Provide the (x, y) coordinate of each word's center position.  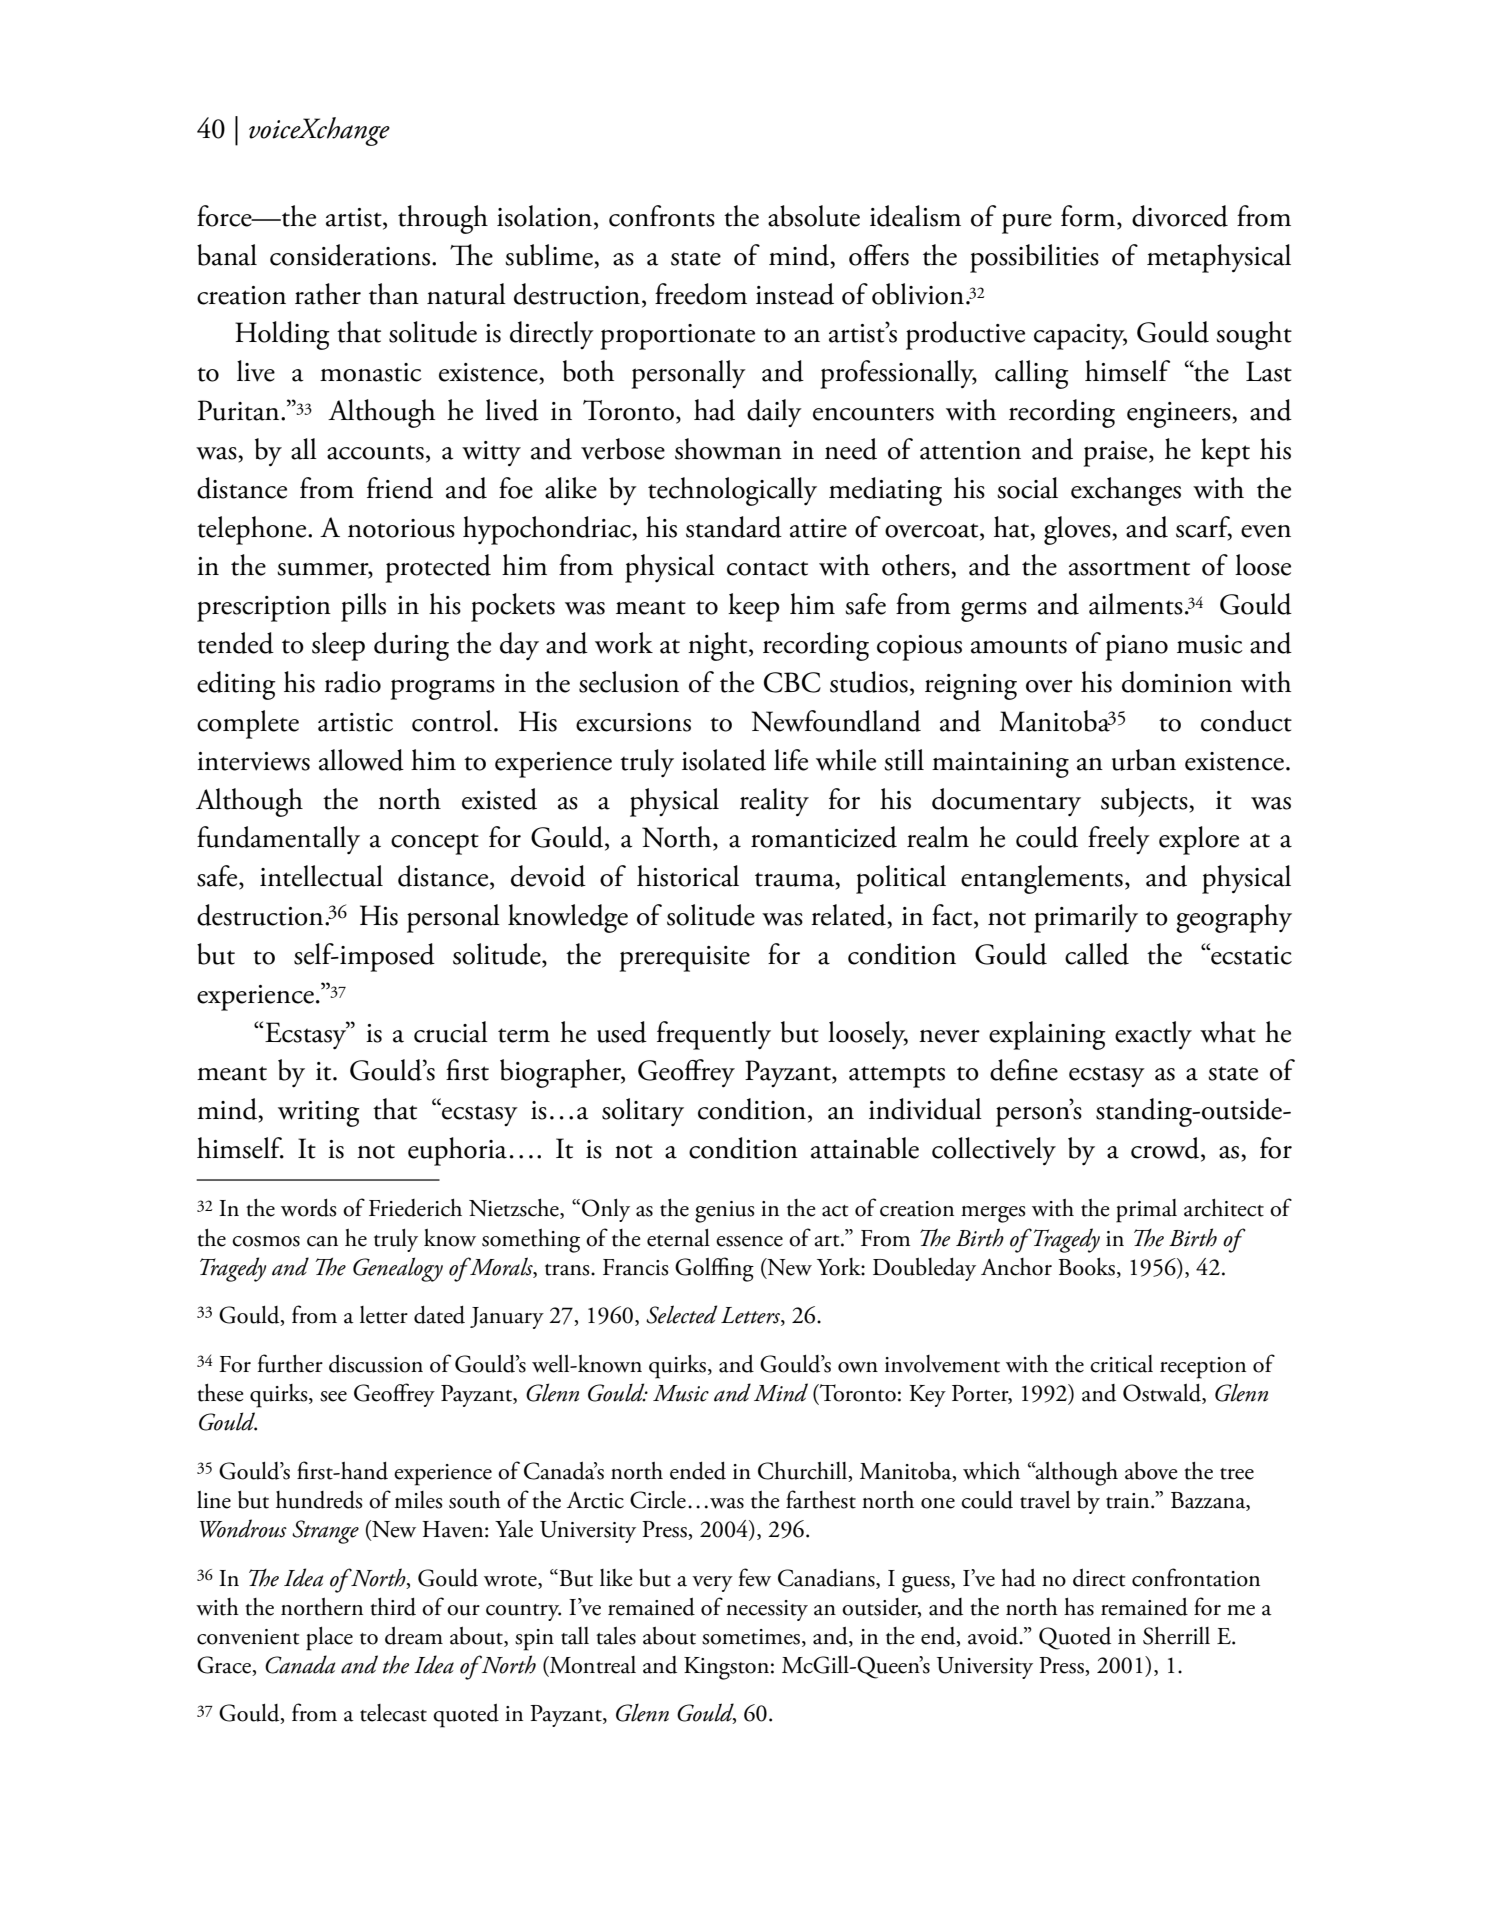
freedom (701, 294)
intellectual (321, 876)
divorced (1180, 216)
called (1097, 954)
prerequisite (685, 959)
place (329, 1639)
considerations (350, 255)
